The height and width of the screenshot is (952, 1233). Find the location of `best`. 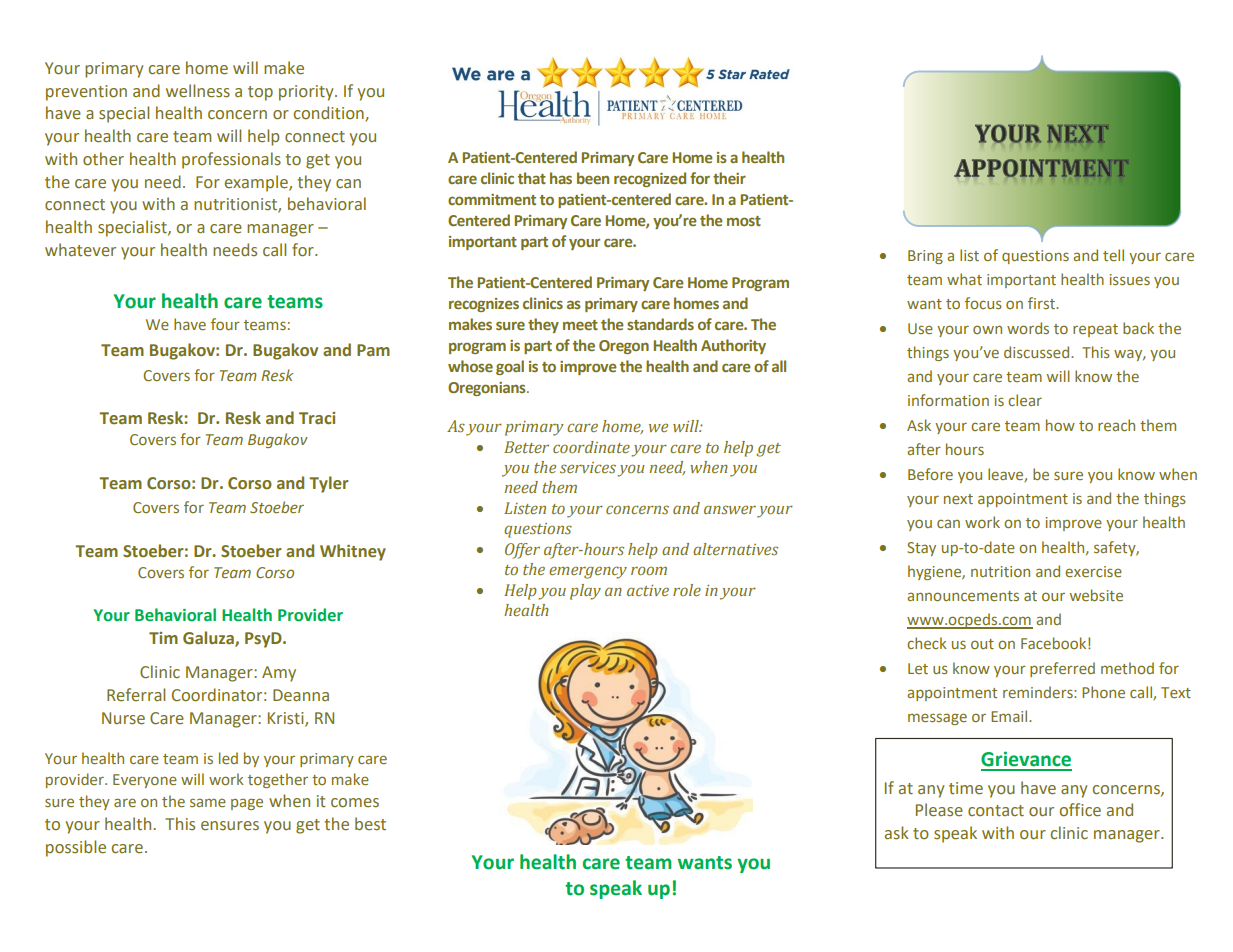

best is located at coordinates (370, 824).
